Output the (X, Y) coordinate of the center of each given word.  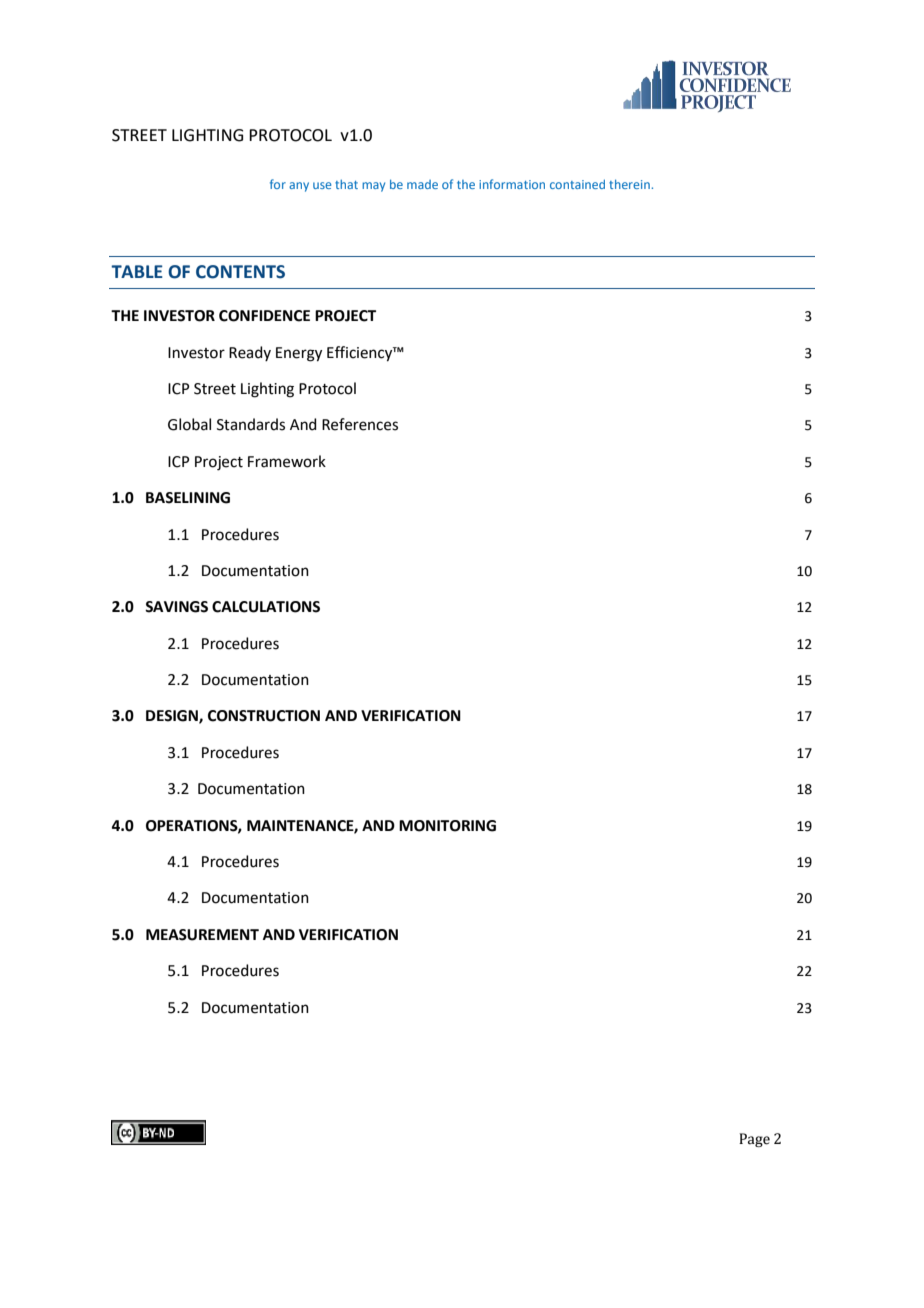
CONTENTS (240, 272)
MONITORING (447, 826)
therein (629, 184)
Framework (287, 461)
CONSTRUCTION (264, 716)
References (360, 424)
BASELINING (188, 498)
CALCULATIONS (266, 607)
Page (754, 1140)
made (422, 184)
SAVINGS (176, 607)
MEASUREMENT (202, 935)
